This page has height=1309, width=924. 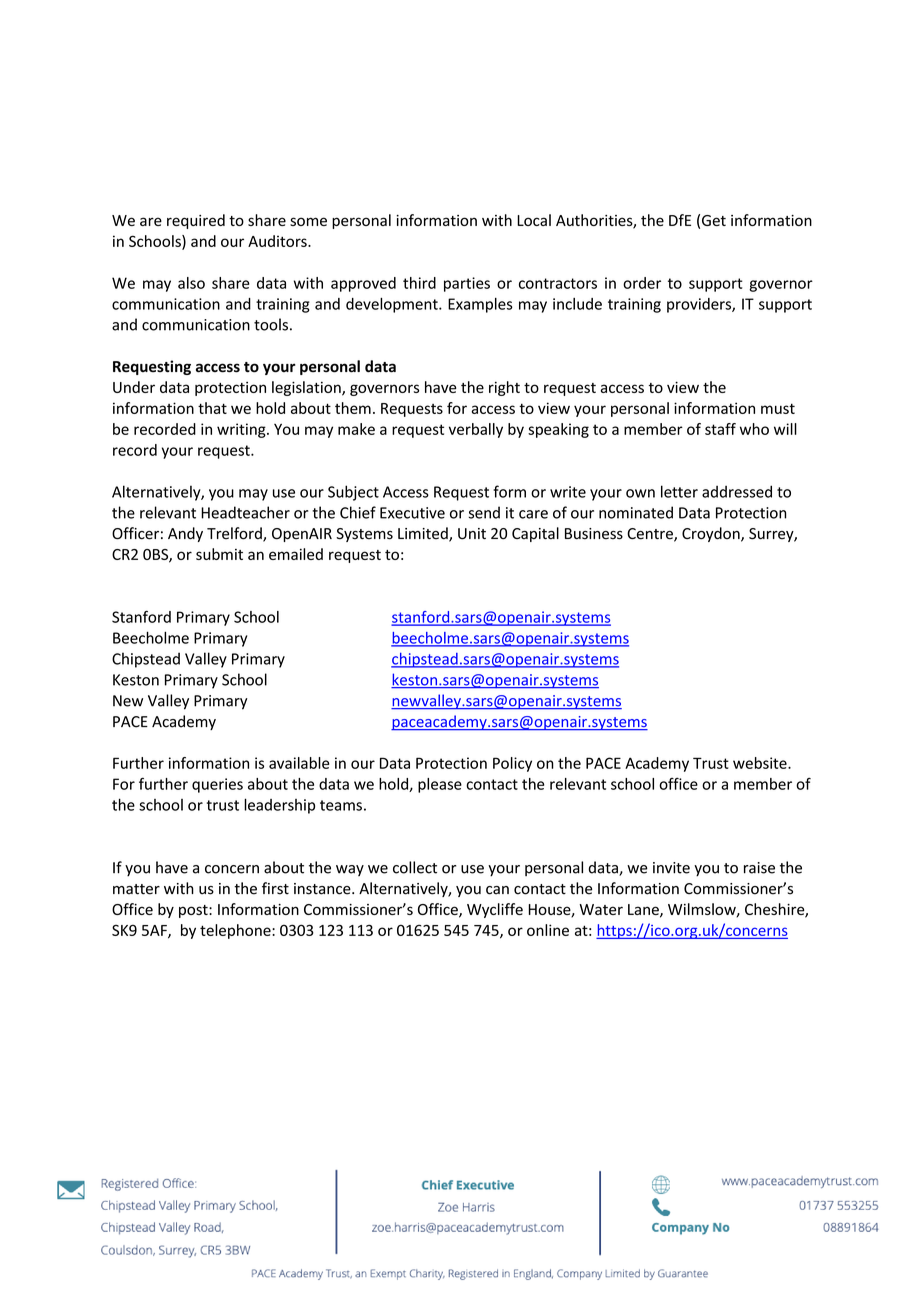 What do you see at coordinates (467, 284) in the page?
I see `parties` at bounding box center [467, 284].
